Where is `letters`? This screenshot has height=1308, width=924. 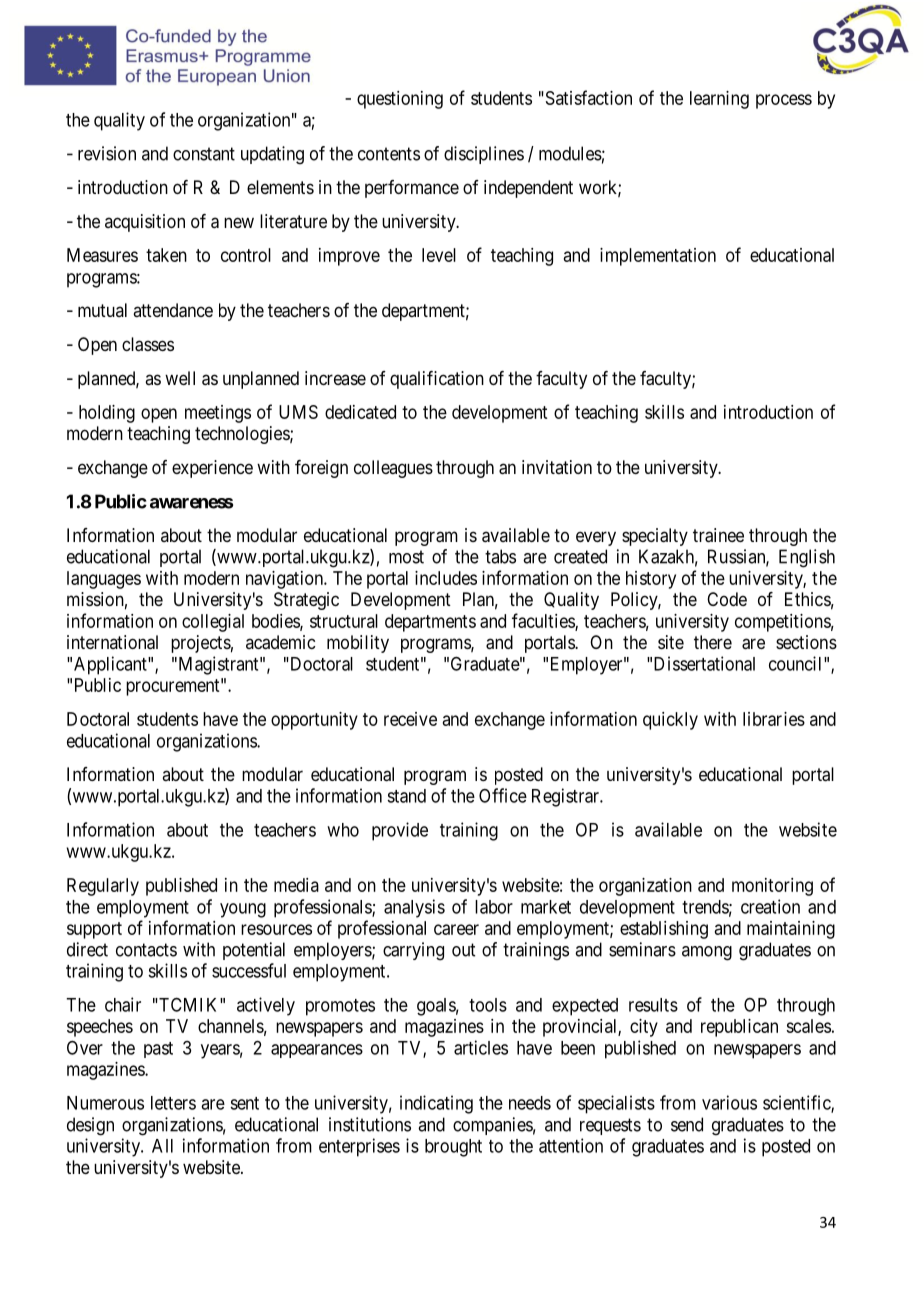
letters is located at coordinates (173, 1103).
